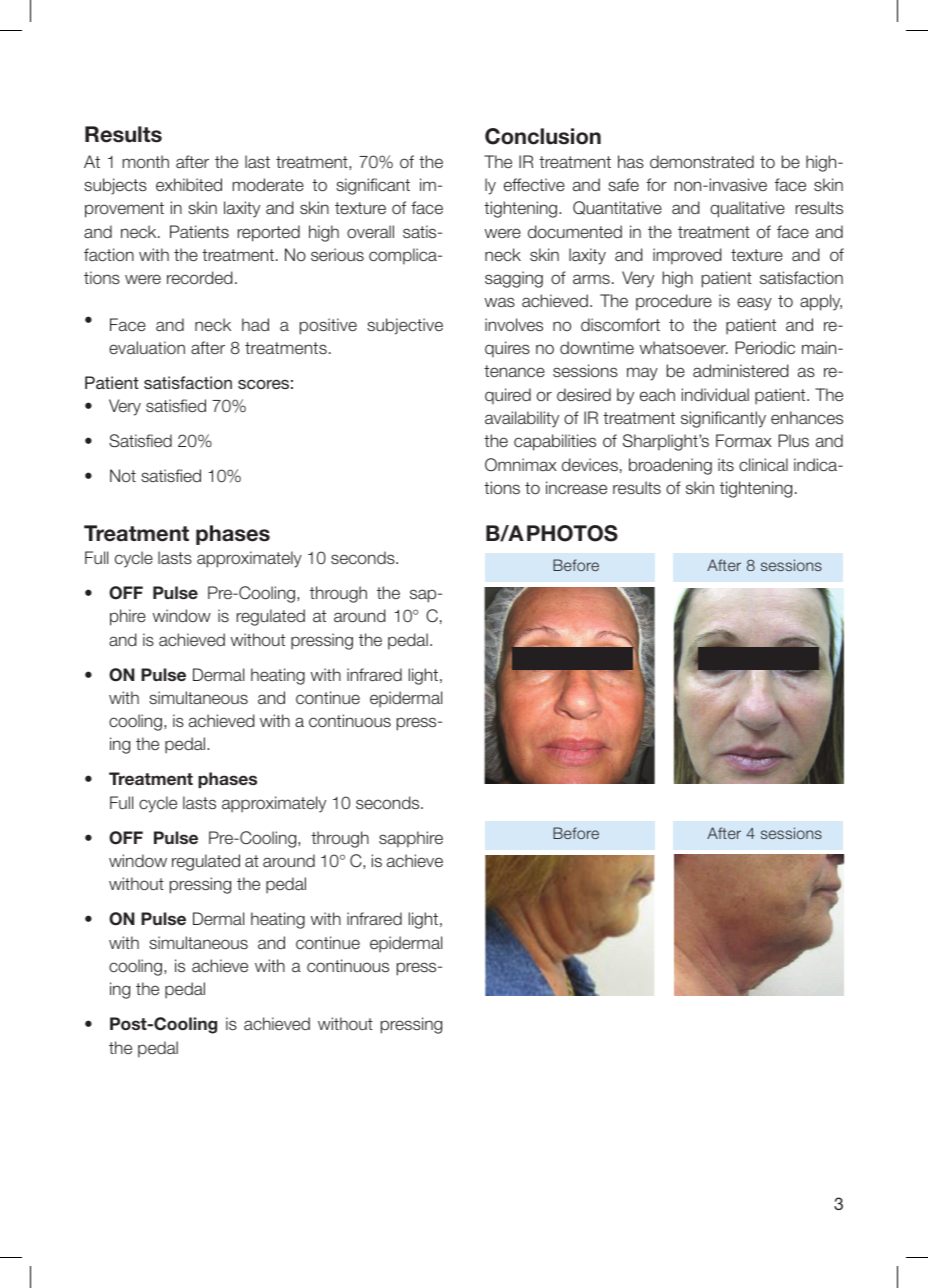  Describe the element at coordinates (687, 256) in the image. I see `improved` at that location.
